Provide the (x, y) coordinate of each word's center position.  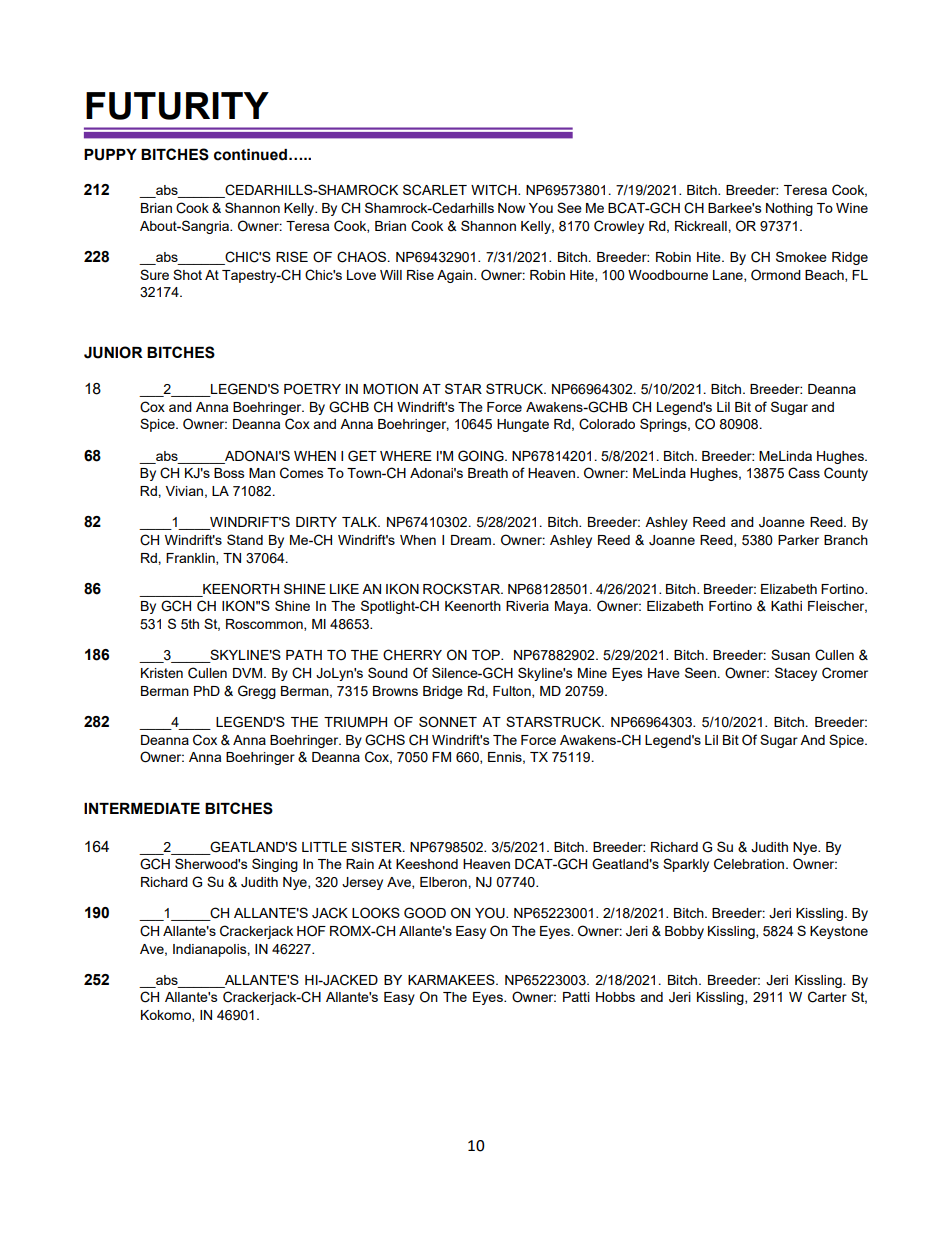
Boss (229, 473)
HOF (311, 931)
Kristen (162, 673)
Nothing (789, 209)
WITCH (495, 190)
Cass (804, 473)
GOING (482, 456)
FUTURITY (177, 106)
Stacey (796, 674)
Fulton (513, 692)
